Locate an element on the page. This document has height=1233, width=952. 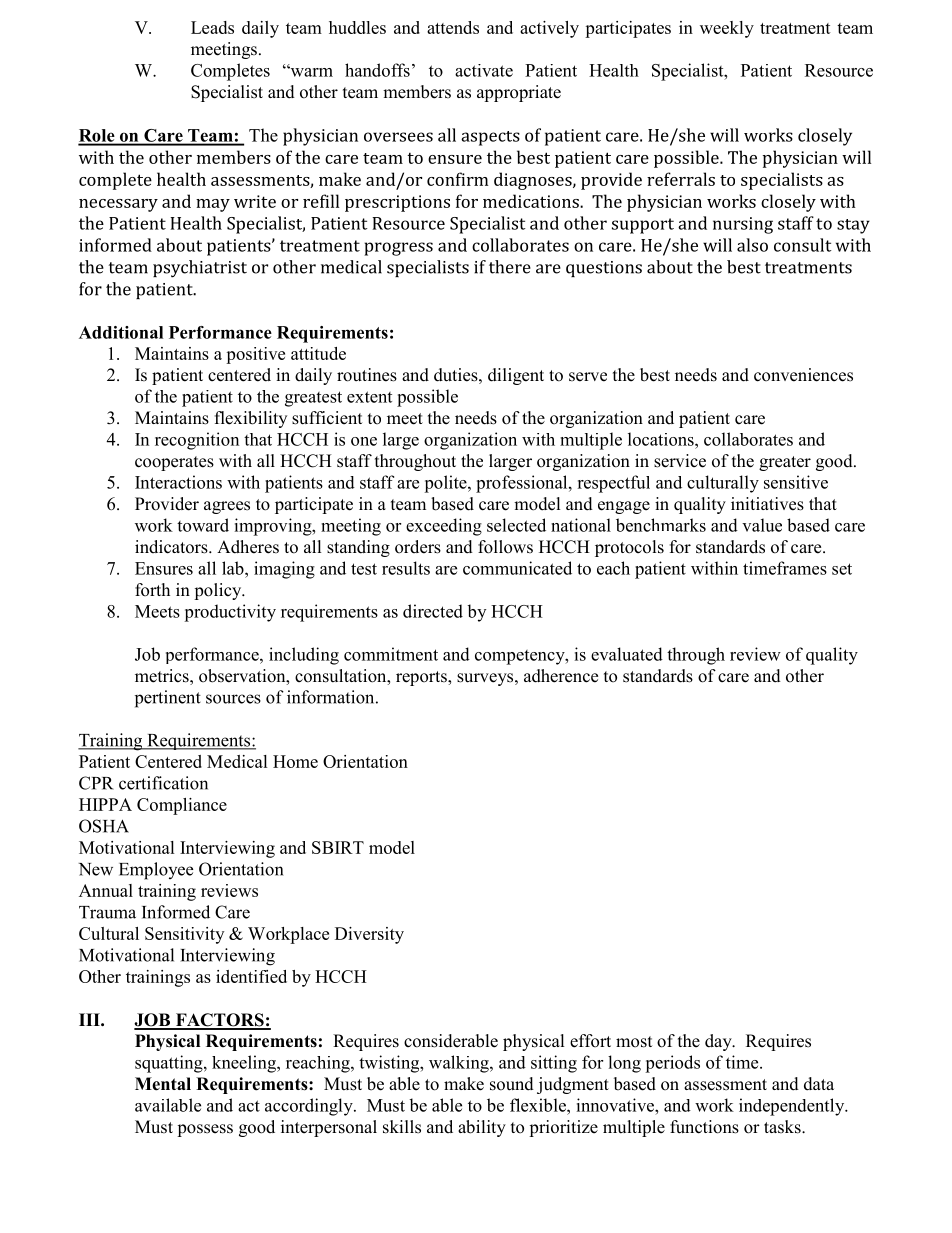
weekly is located at coordinates (727, 29).
